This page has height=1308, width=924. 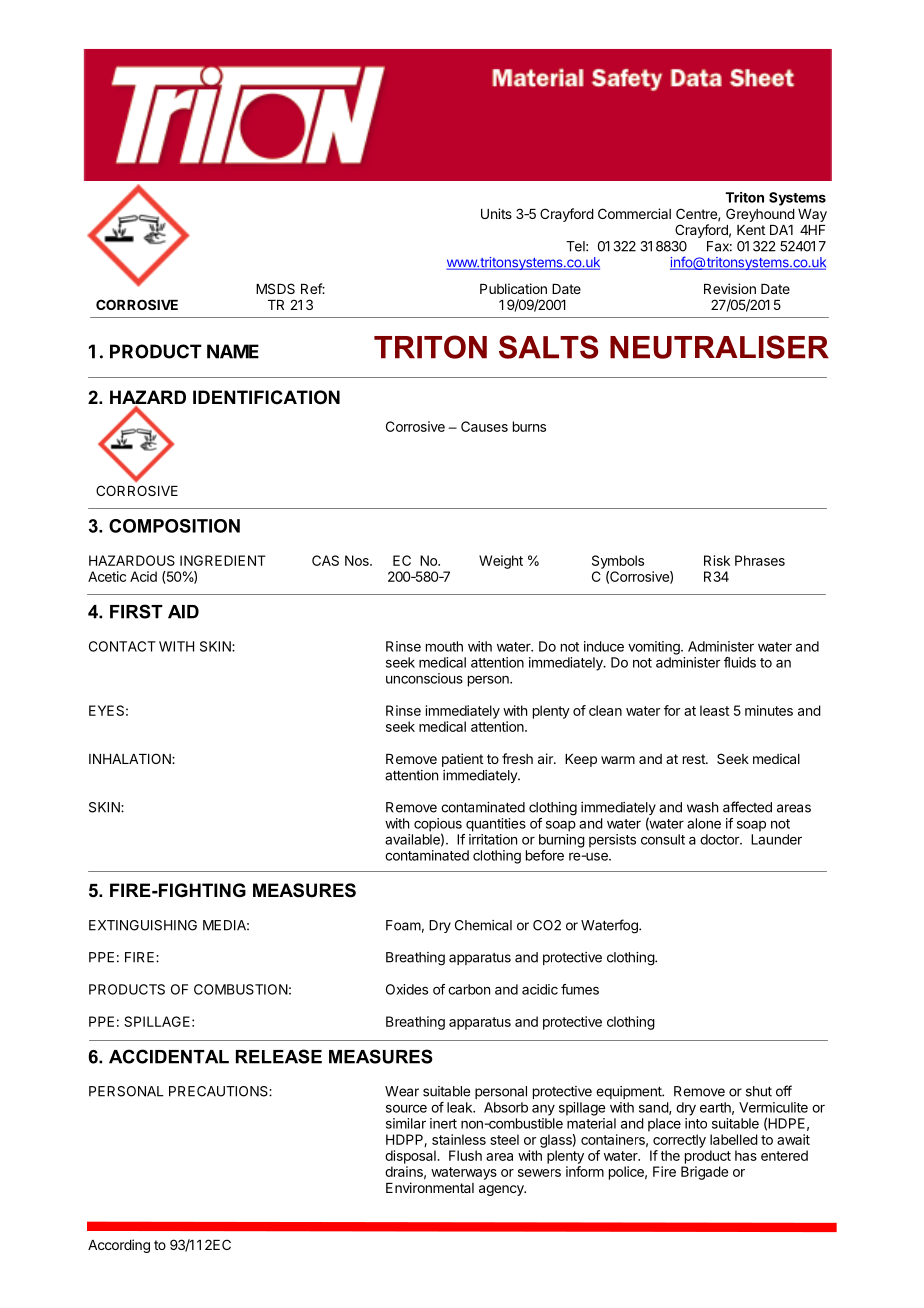 I want to click on fumes, so click(x=580, y=989).
